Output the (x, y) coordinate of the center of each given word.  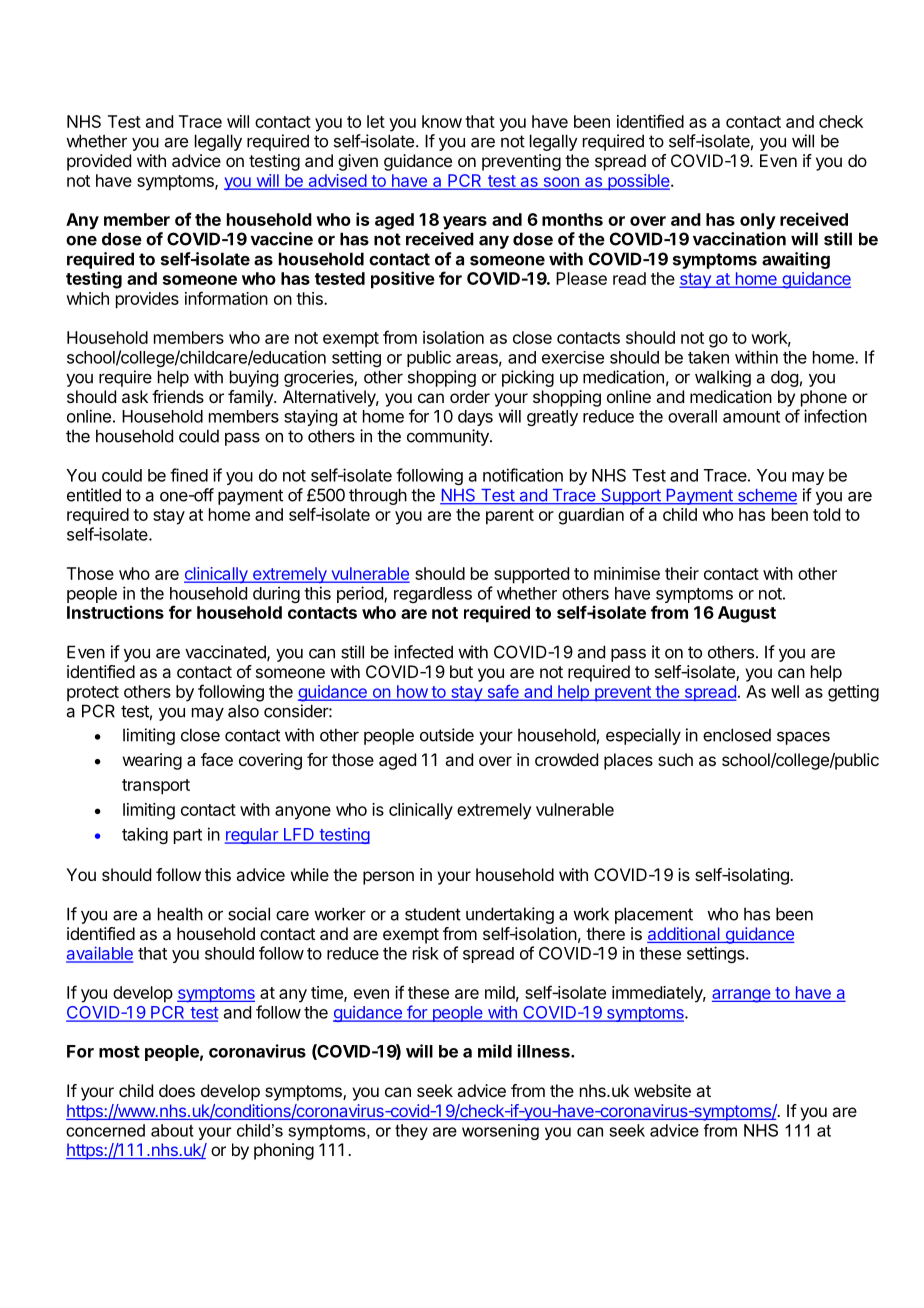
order (470, 396)
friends (178, 396)
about (172, 1130)
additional (684, 935)
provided (99, 162)
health (180, 914)
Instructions (115, 612)
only (758, 221)
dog (784, 378)
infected (423, 652)
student (433, 914)
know (442, 121)
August (747, 614)
